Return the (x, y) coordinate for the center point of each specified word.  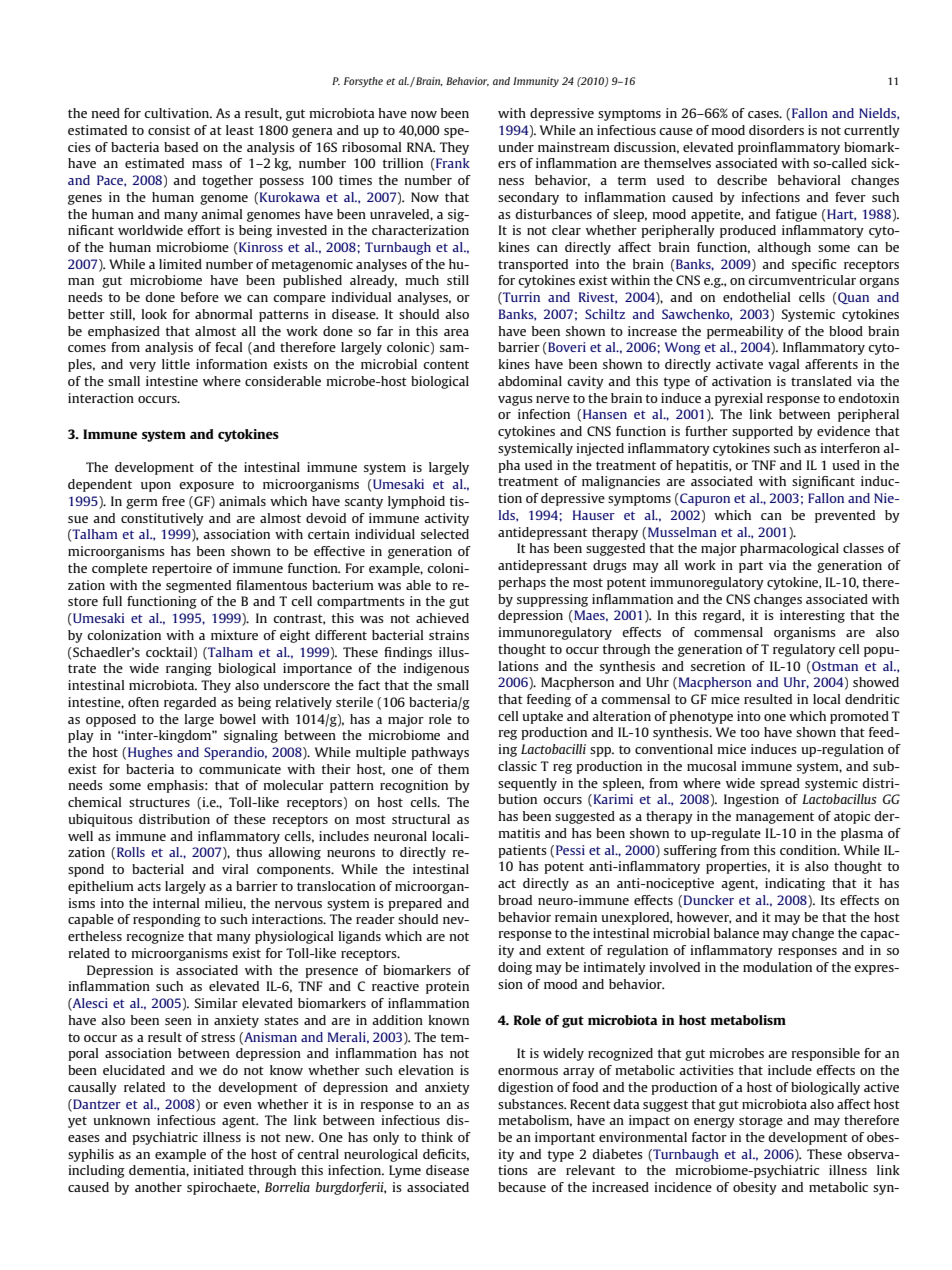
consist (169, 130)
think (437, 1137)
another (158, 1187)
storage (761, 1122)
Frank (452, 163)
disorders (776, 130)
